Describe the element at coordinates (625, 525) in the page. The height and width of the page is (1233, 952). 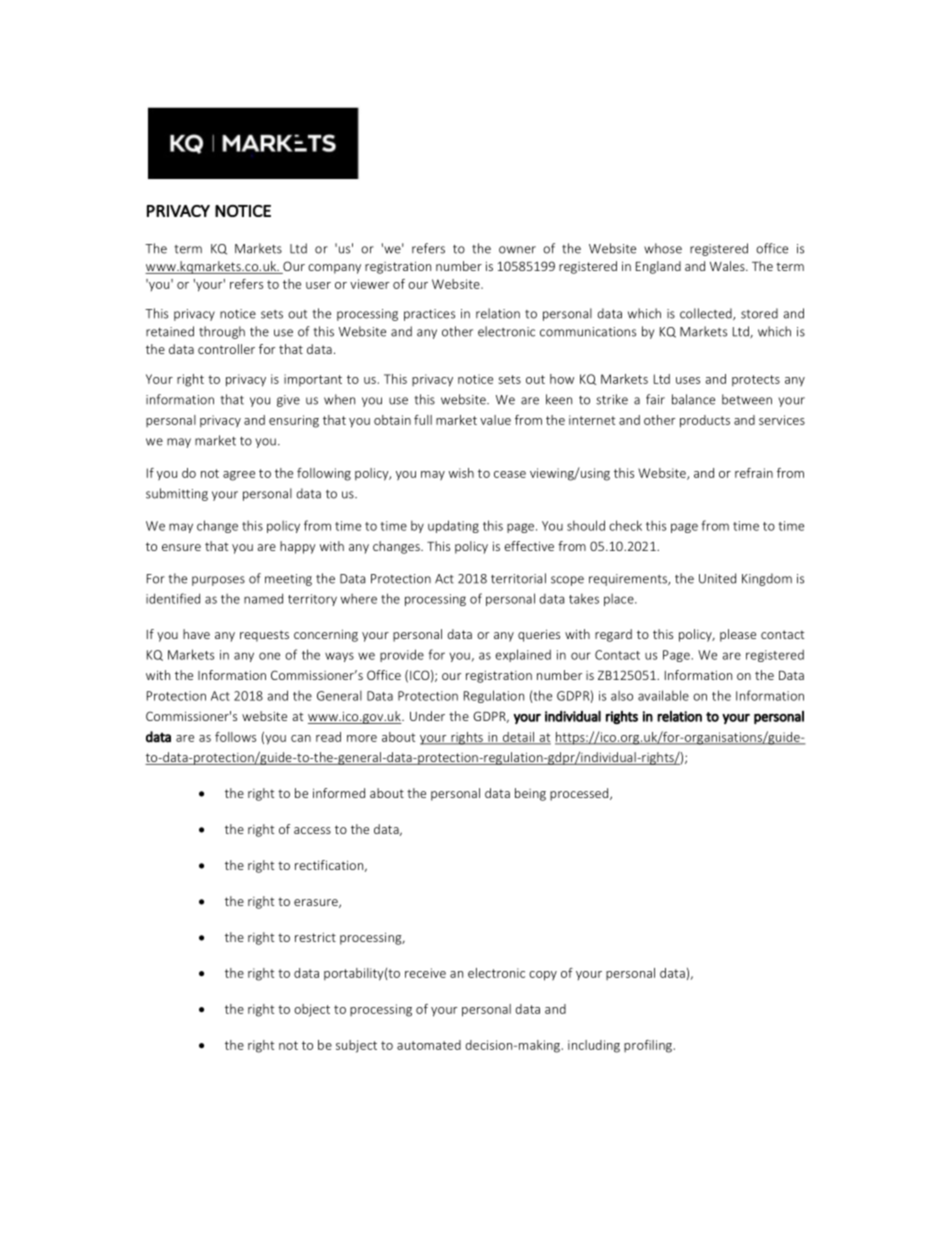
I see `check` at that location.
